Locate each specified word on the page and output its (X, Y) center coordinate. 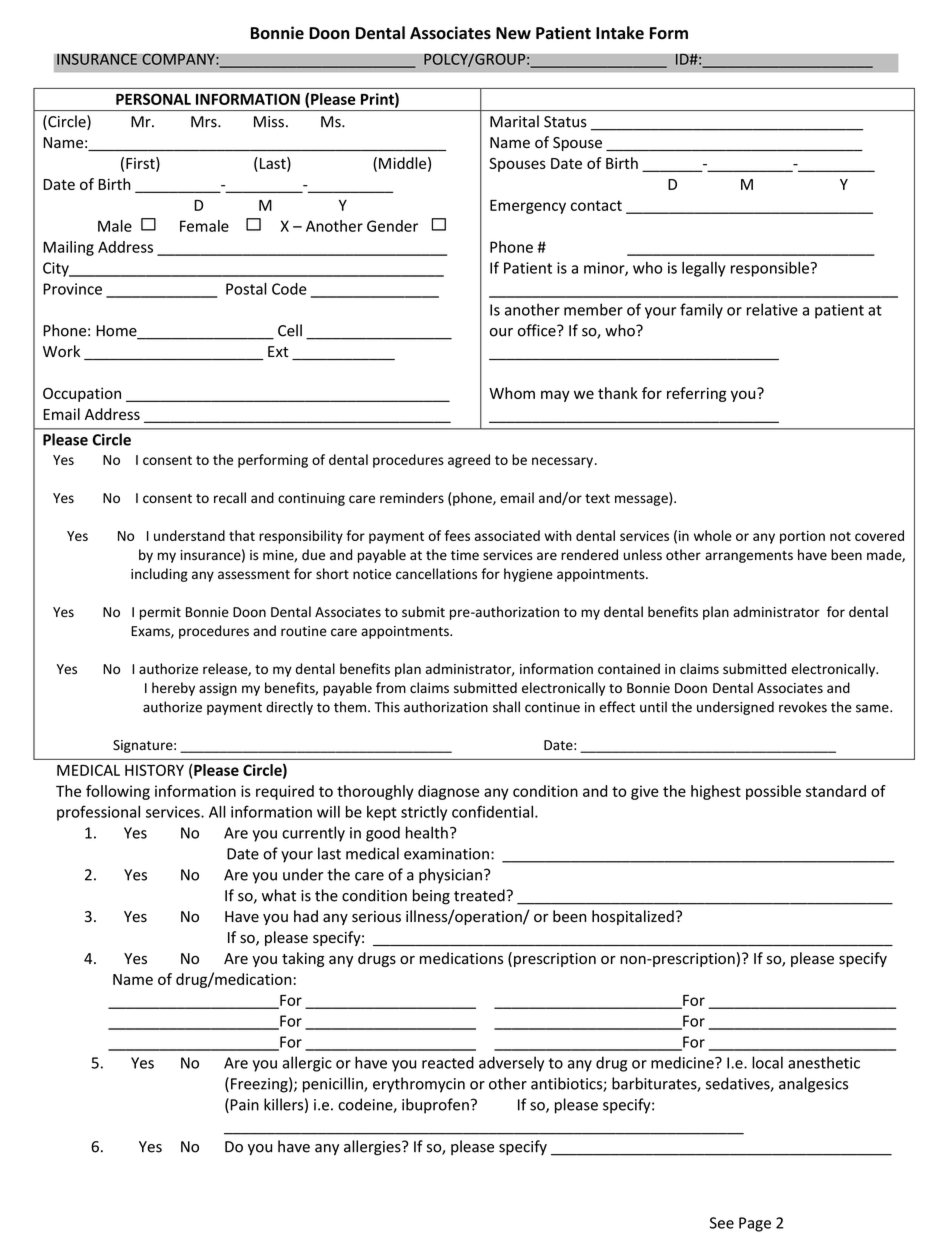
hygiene (528, 575)
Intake (620, 33)
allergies (373, 1148)
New (513, 33)
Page (755, 1224)
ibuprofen (435, 1106)
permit (160, 613)
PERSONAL (153, 99)
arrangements (749, 557)
